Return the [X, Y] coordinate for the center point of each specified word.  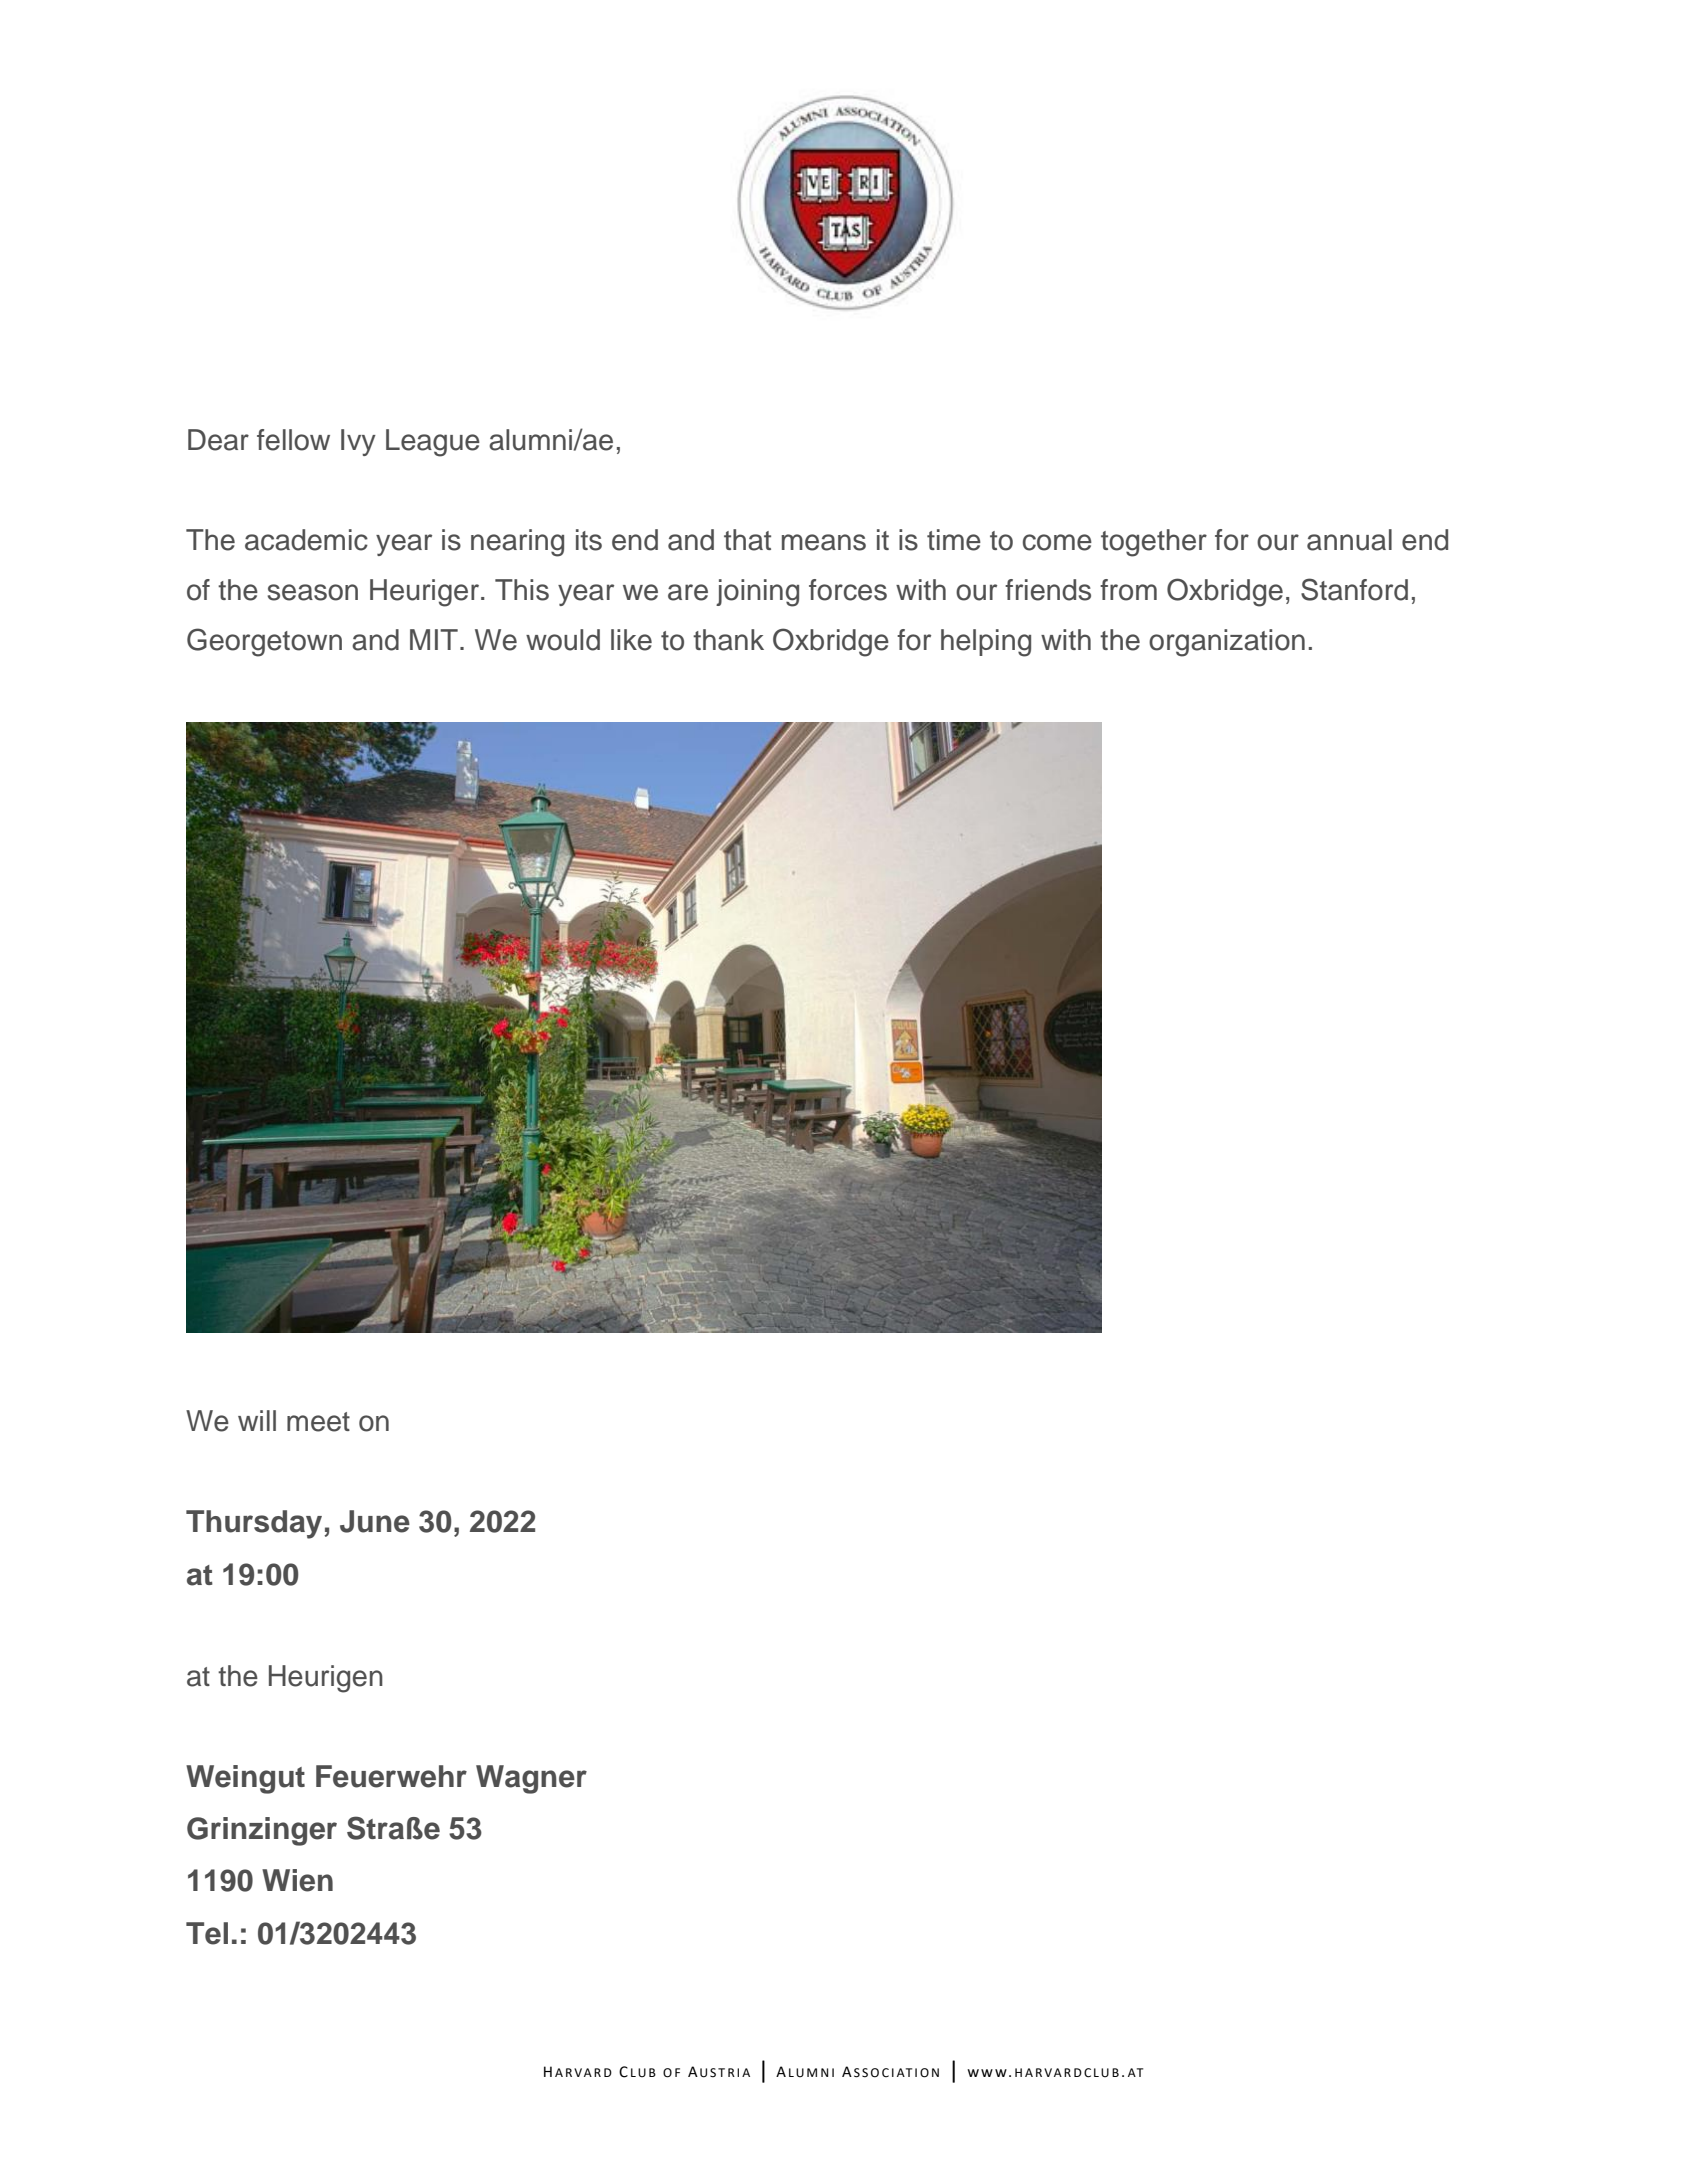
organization [1227, 643]
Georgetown [264, 642]
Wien [297, 1880]
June [375, 1521]
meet [318, 1422]
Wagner [531, 1779]
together [1154, 543]
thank [728, 640]
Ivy [358, 442]
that [747, 540]
